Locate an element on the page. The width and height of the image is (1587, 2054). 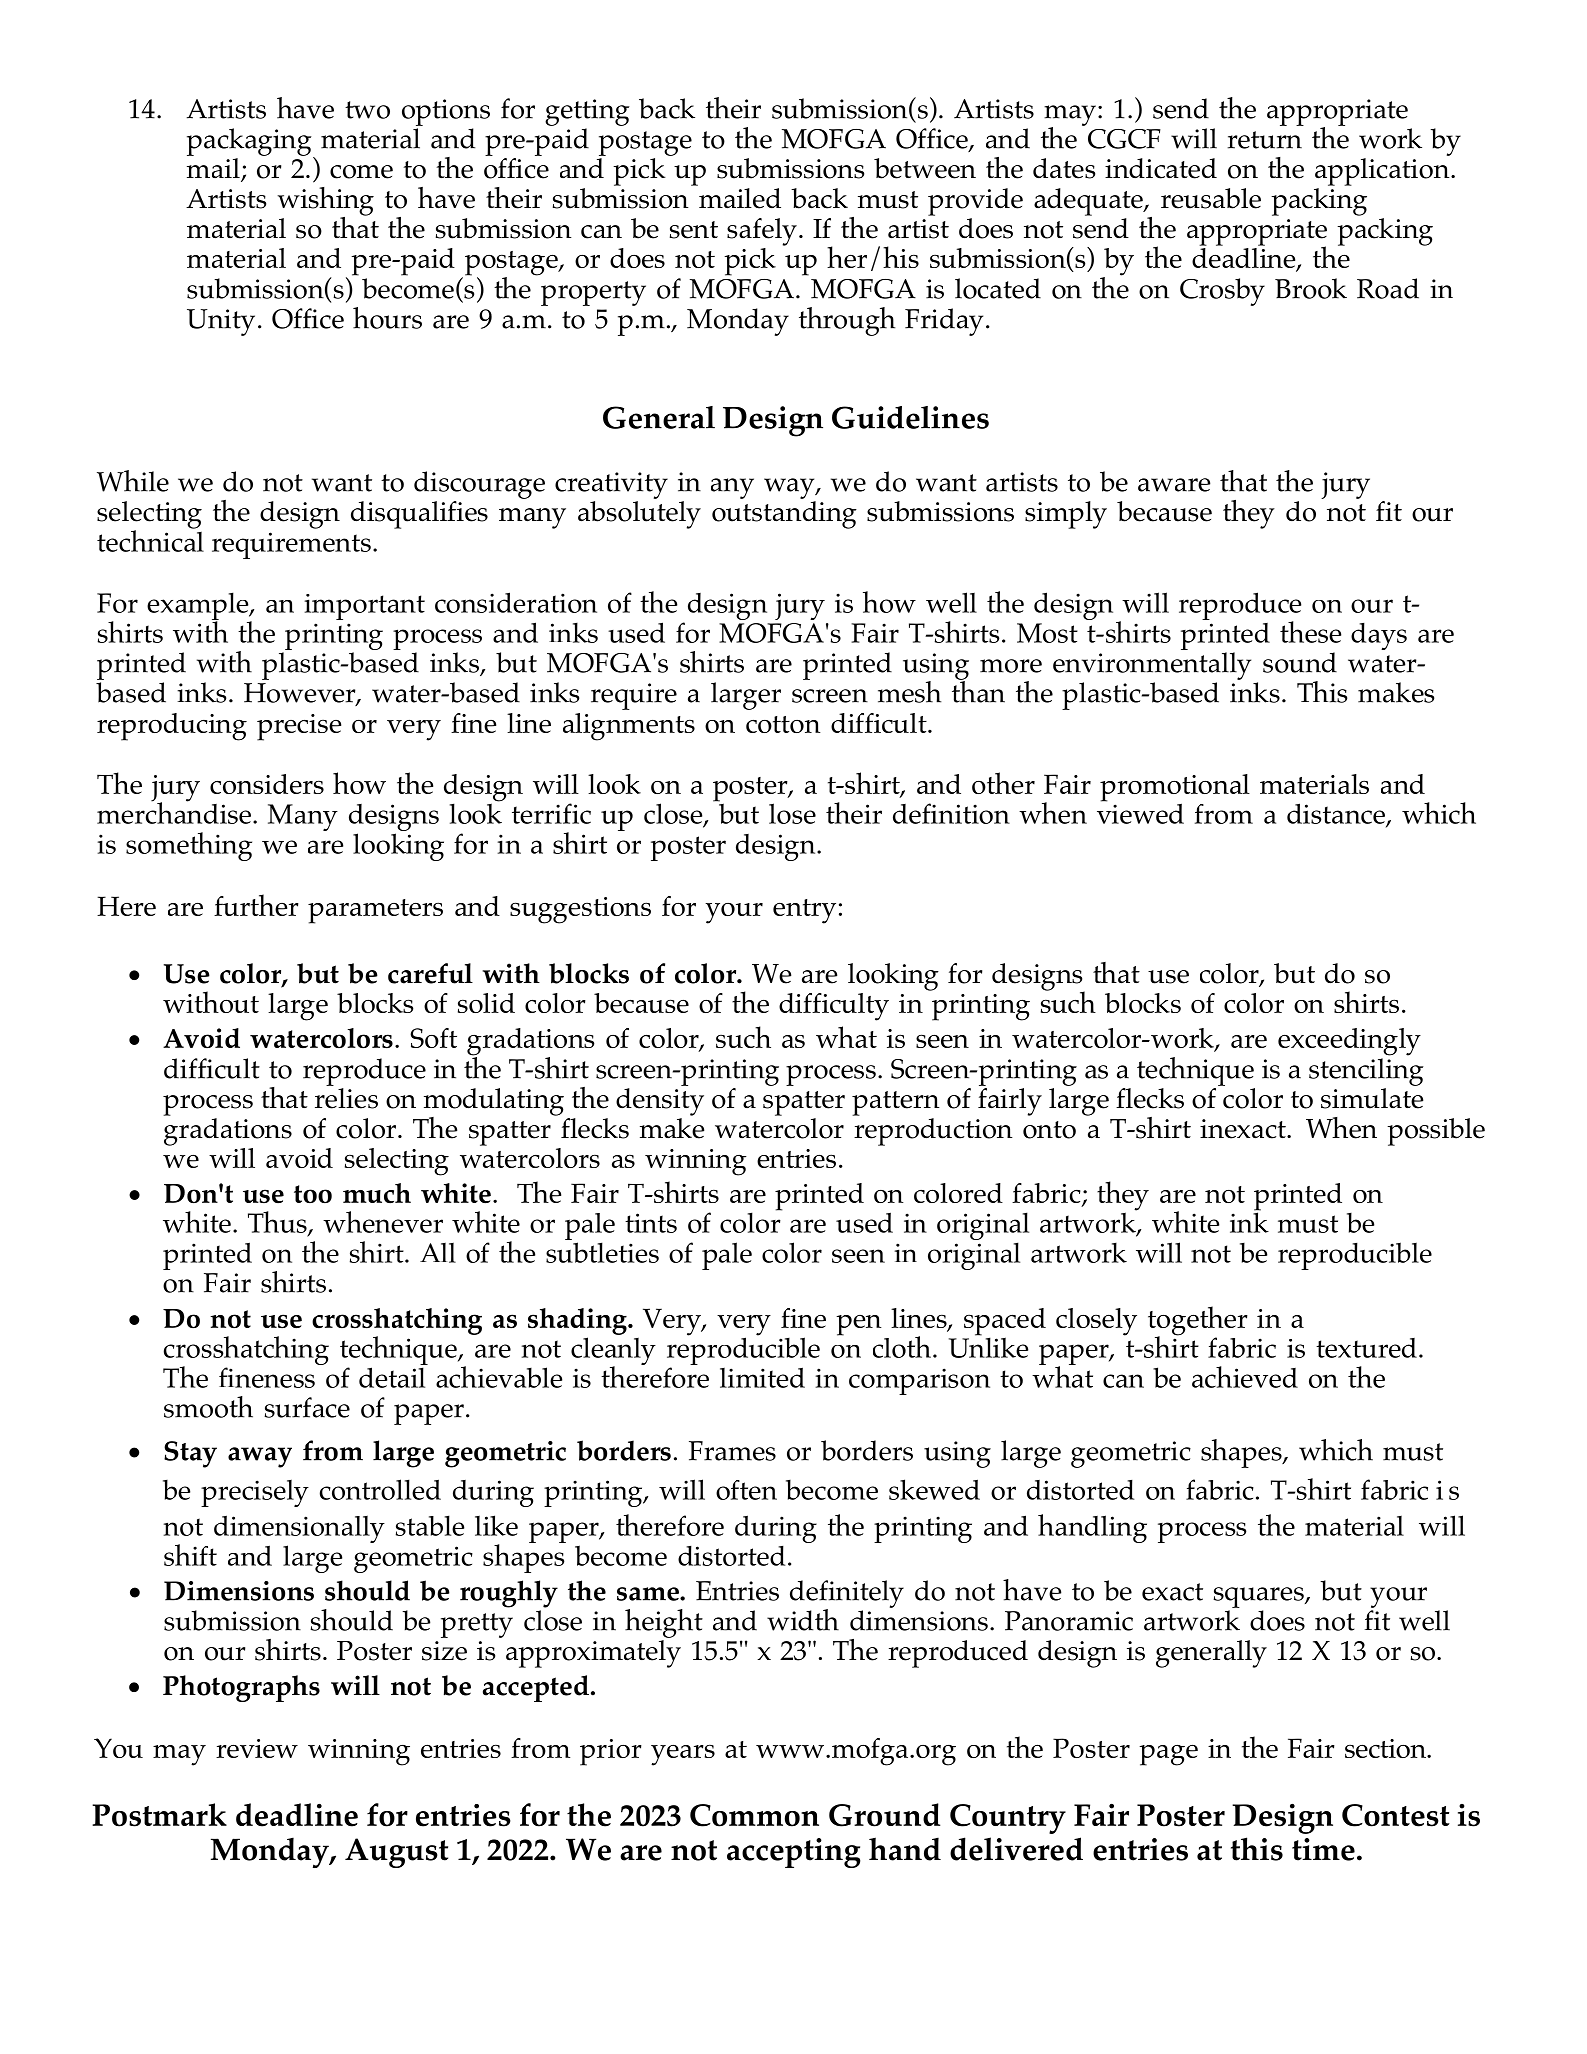
outstanding is located at coordinates (784, 515).
